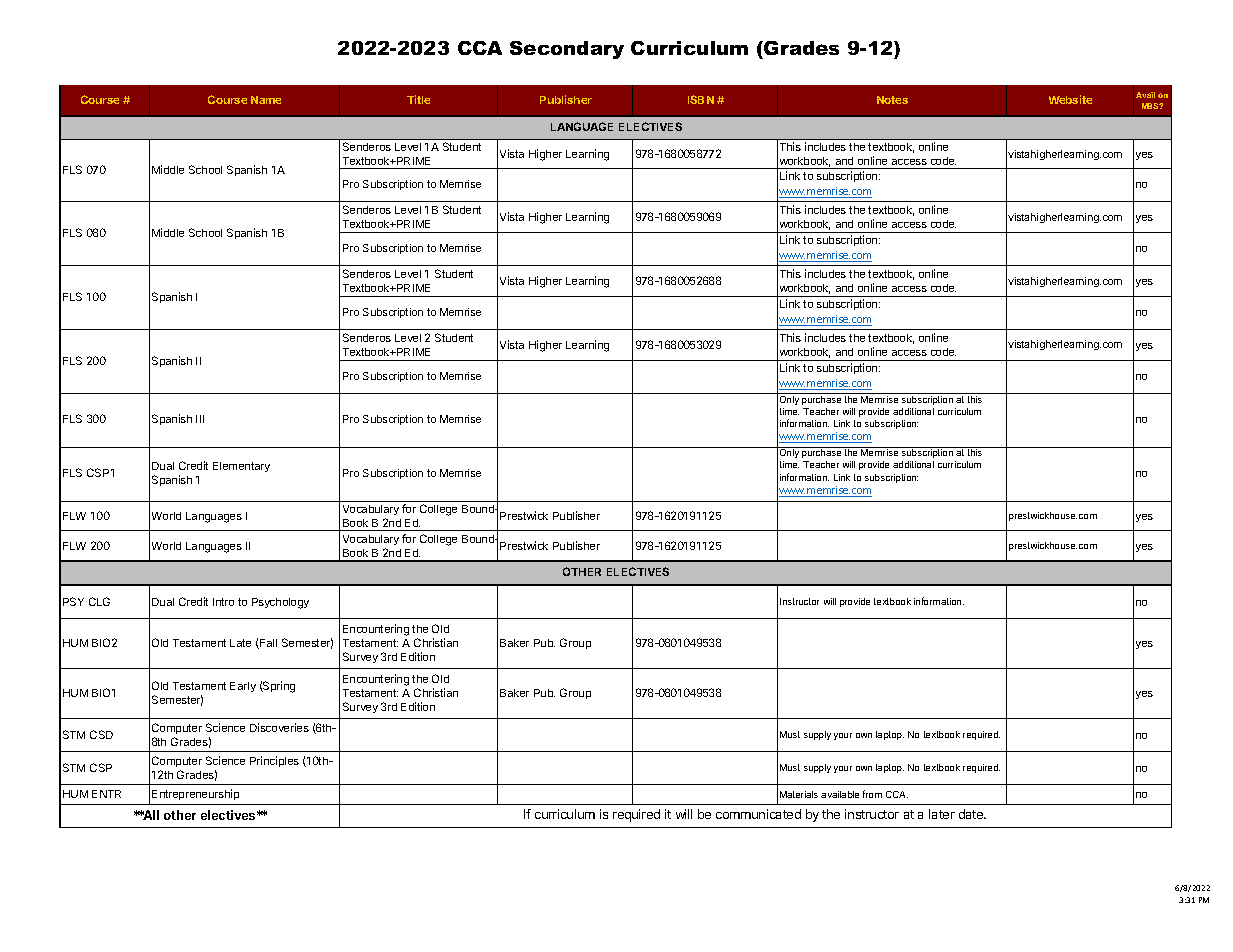  What do you see at coordinates (223, 602) in the image?
I see `Intro` at bounding box center [223, 602].
